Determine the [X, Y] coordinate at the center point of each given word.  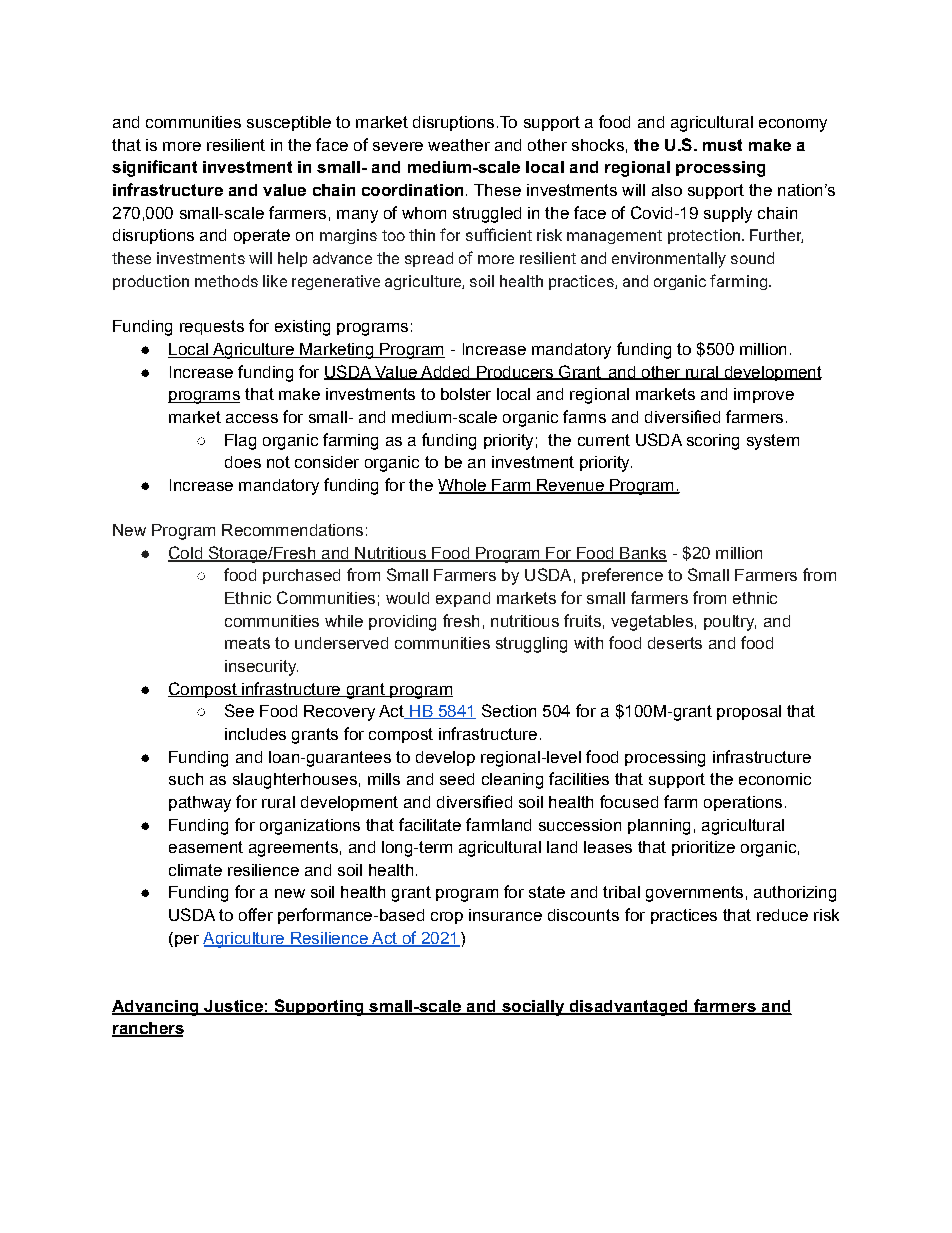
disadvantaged [628, 1008]
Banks [642, 554]
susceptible [289, 123]
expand [463, 599]
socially [532, 1008]
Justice [233, 1007]
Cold [186, 553]
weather [459, 145]
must [722, 145]
